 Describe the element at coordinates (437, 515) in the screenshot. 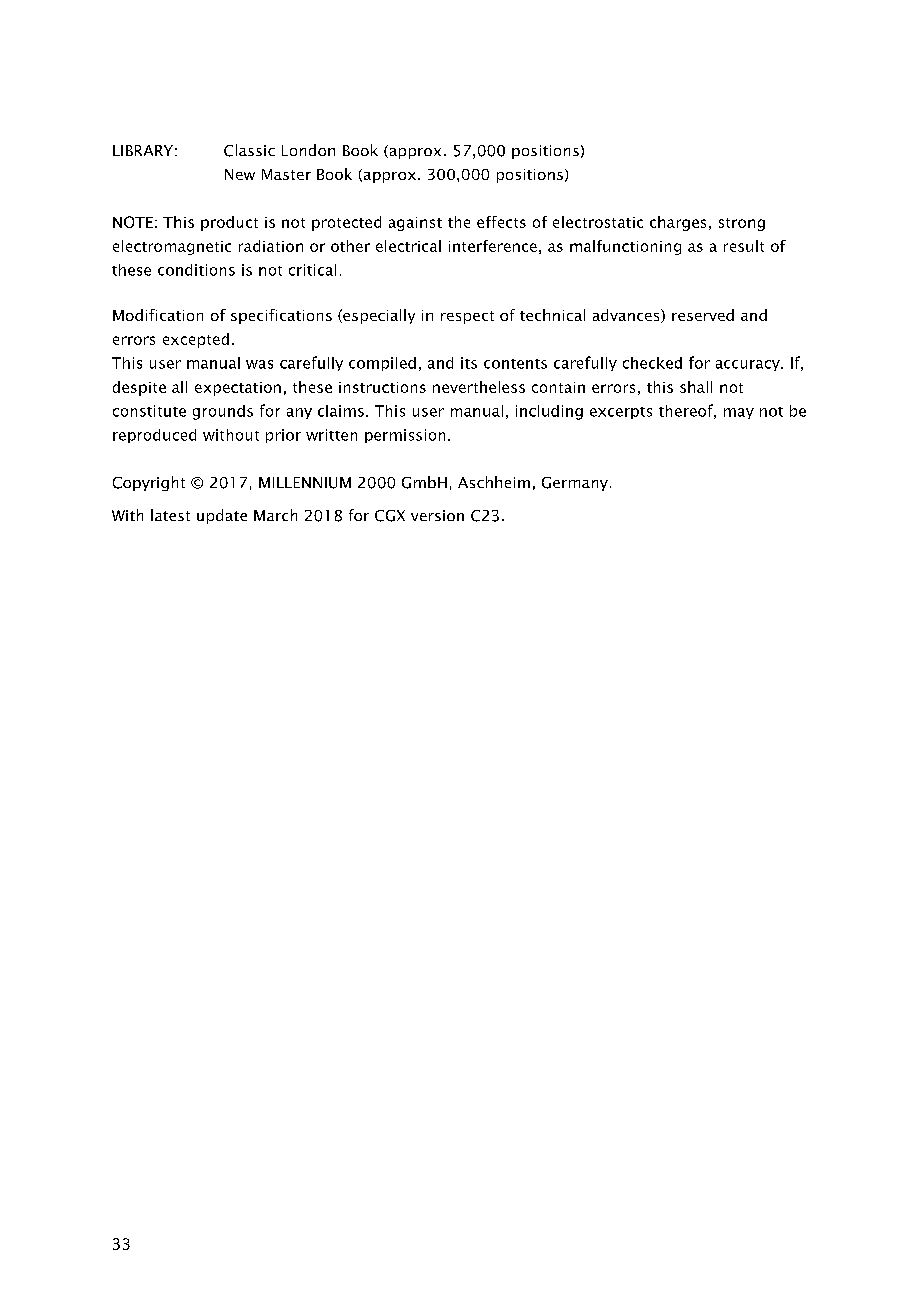

I see `version` at that location.
